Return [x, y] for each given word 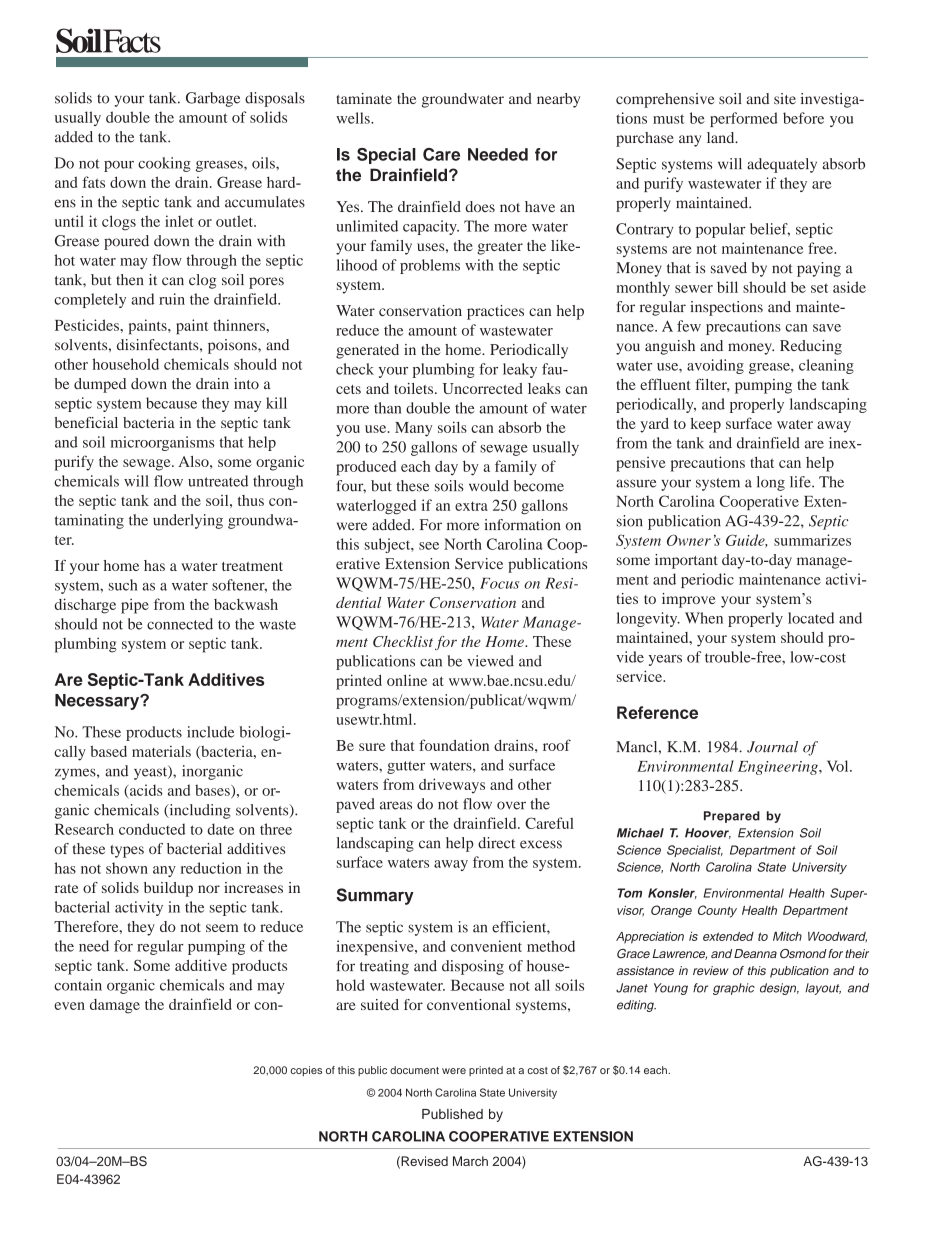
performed [744, 119]
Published [452, 1114]
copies [306, 1071]
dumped [100, 385]
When [704, 618]
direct [496, 843]
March [470, 1161]
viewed [490, 661]
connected [180, 624]
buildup [168, 889]
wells [354, 118]
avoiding [715, 366]
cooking [164, 164]
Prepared [732, 817]
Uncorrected [483, 388]
